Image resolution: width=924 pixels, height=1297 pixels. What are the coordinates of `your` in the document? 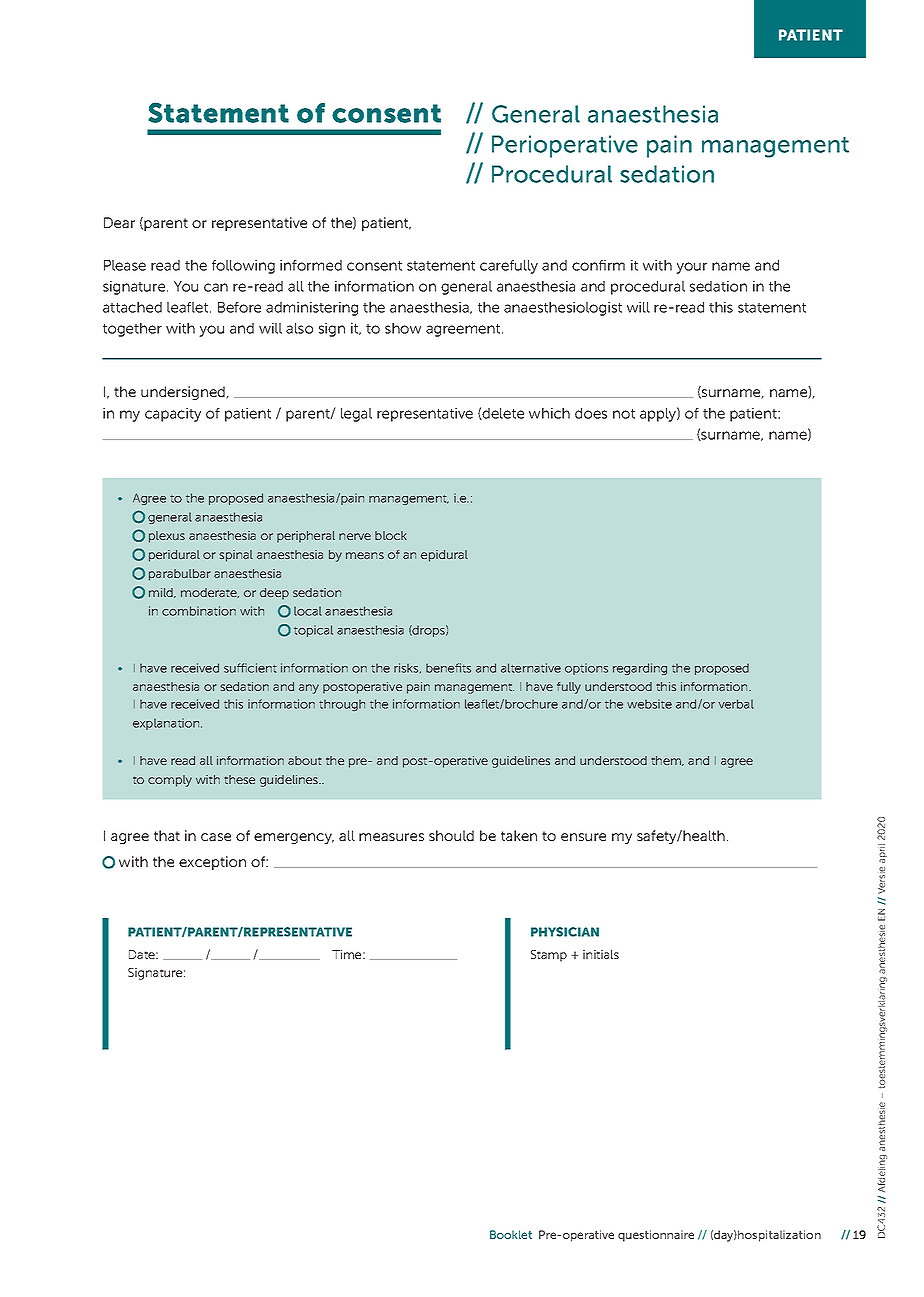 It's located at (691, 268).
